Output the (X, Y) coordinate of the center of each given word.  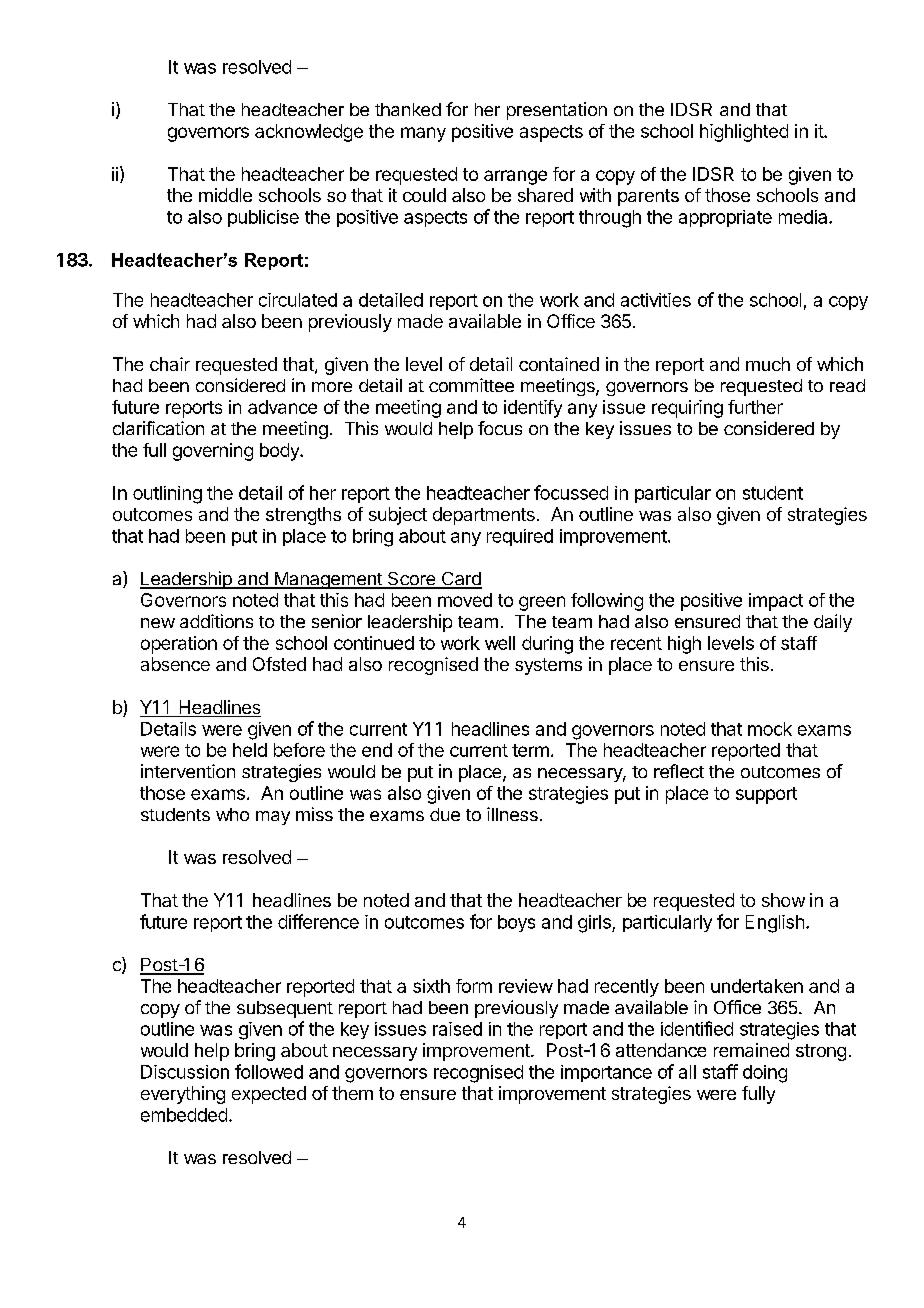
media (804, 217)
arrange (515, 177)
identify (533, 409)
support (766, 795)
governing (213, 452)
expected (269, 1095)
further (755, 407)
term (530, 750)
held (250, 750)
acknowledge (309, 133)
